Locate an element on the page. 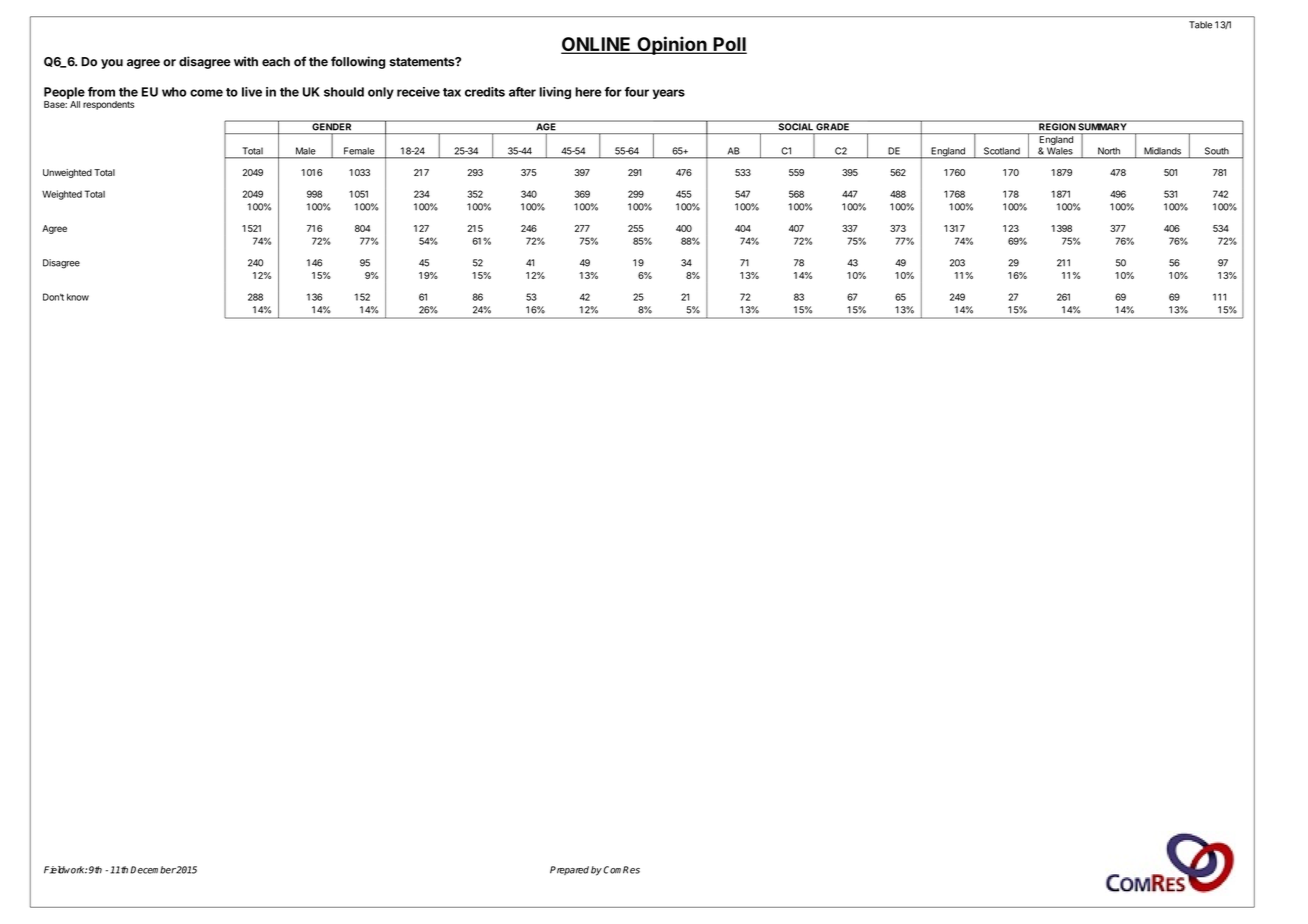  years is located at coordinates (669, 94).
